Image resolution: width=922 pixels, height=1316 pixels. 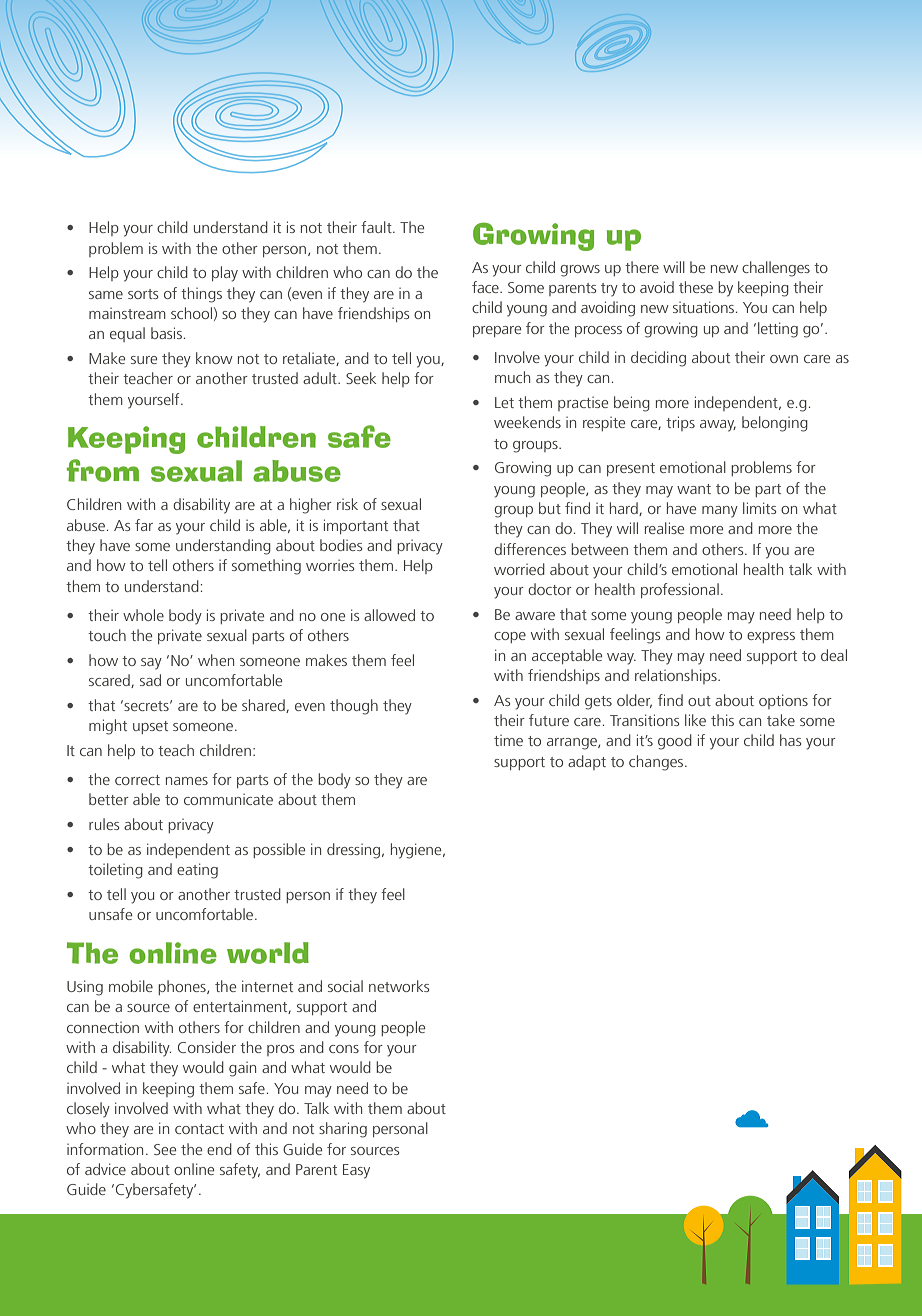 What do you see at coordinates (144, 525) in the page?
I see `far` at bounding box center [144, 525].
